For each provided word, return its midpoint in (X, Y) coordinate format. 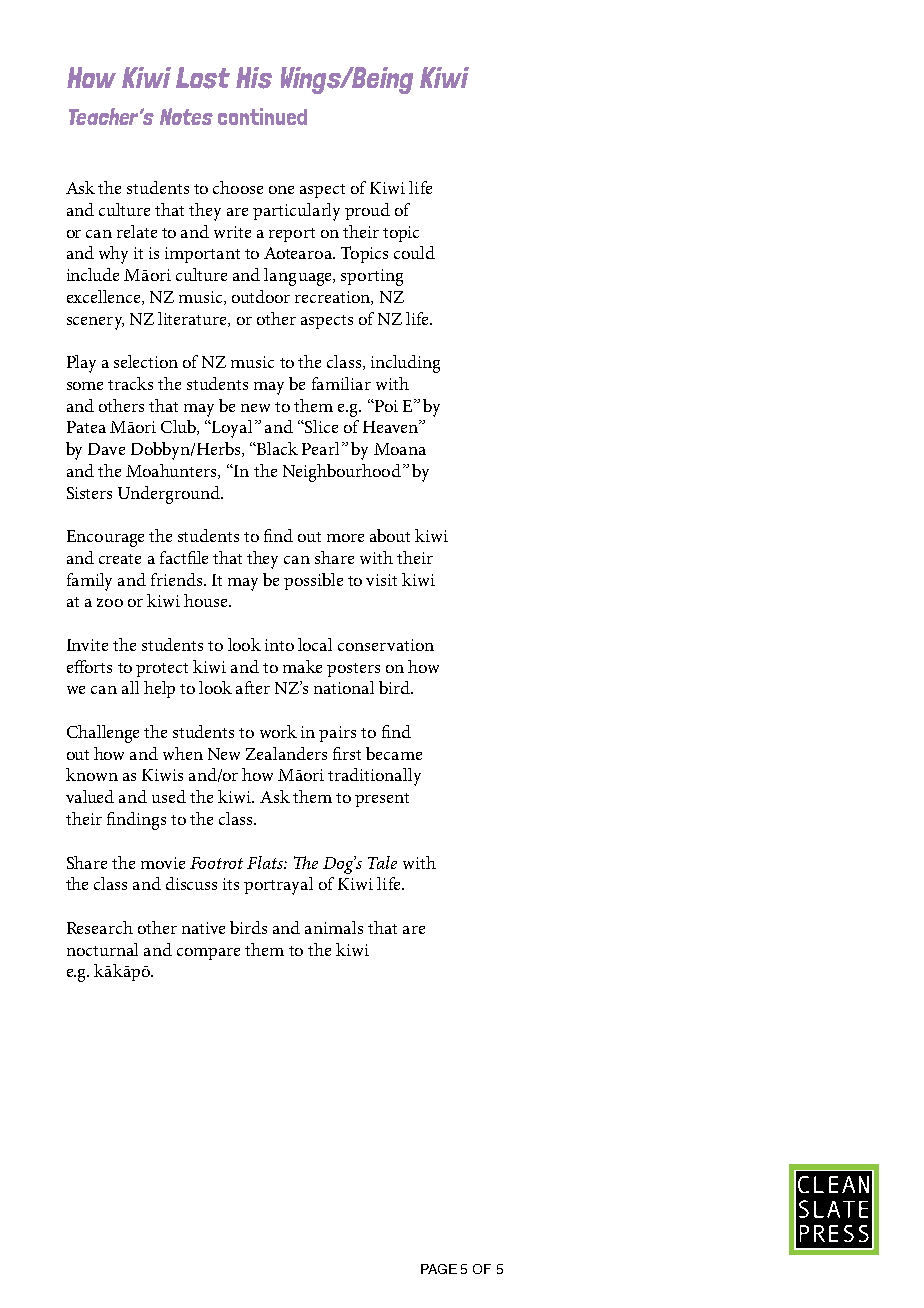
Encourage (105, 538)
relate (137, 231)
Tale (382, 862)
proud (367, 211)
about (390, 535)
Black (277, 448)
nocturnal (102, 949)
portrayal (278, 886)
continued (262, 116)
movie (163, 863)
